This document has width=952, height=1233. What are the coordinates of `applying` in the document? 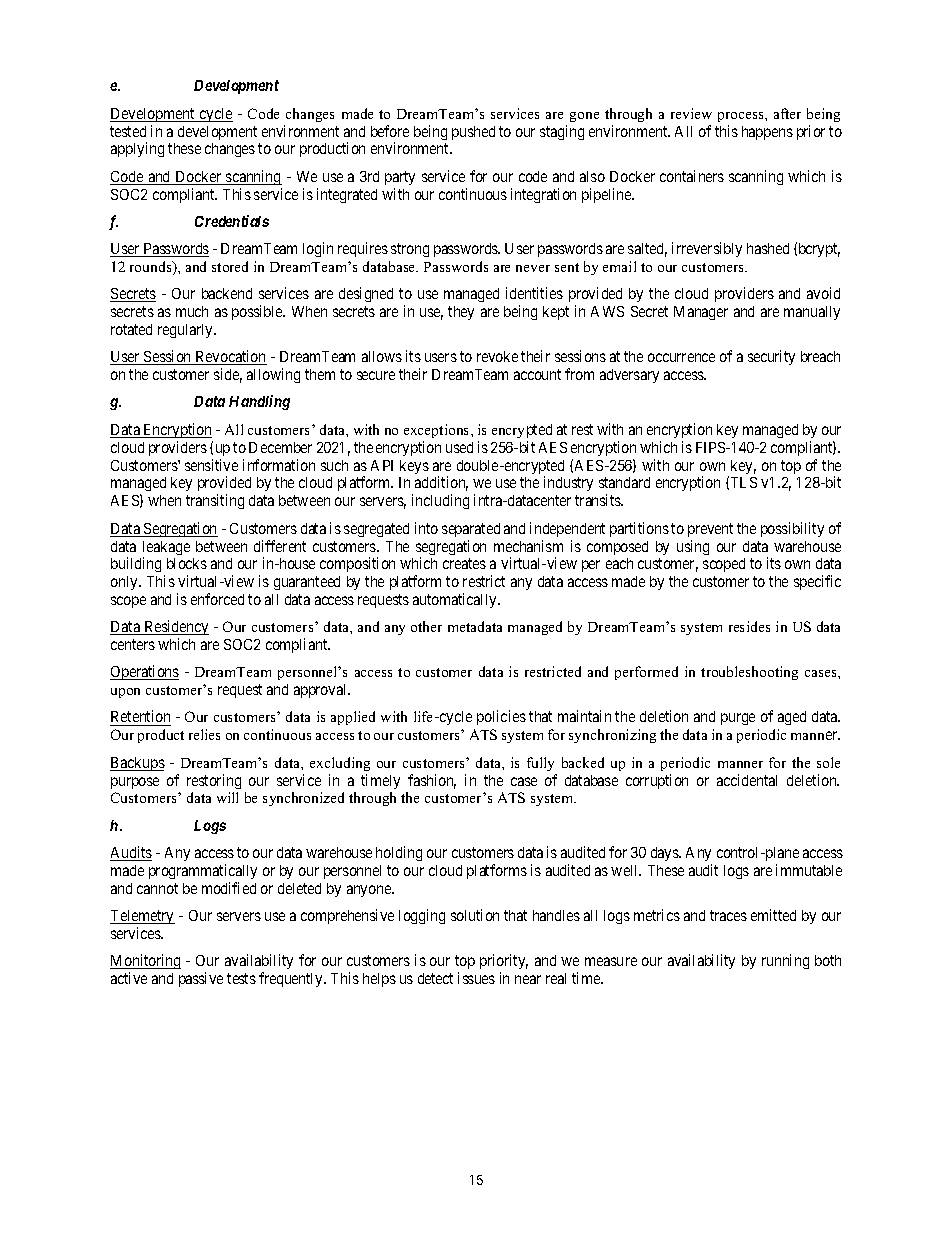 It's located at (137, 149).
